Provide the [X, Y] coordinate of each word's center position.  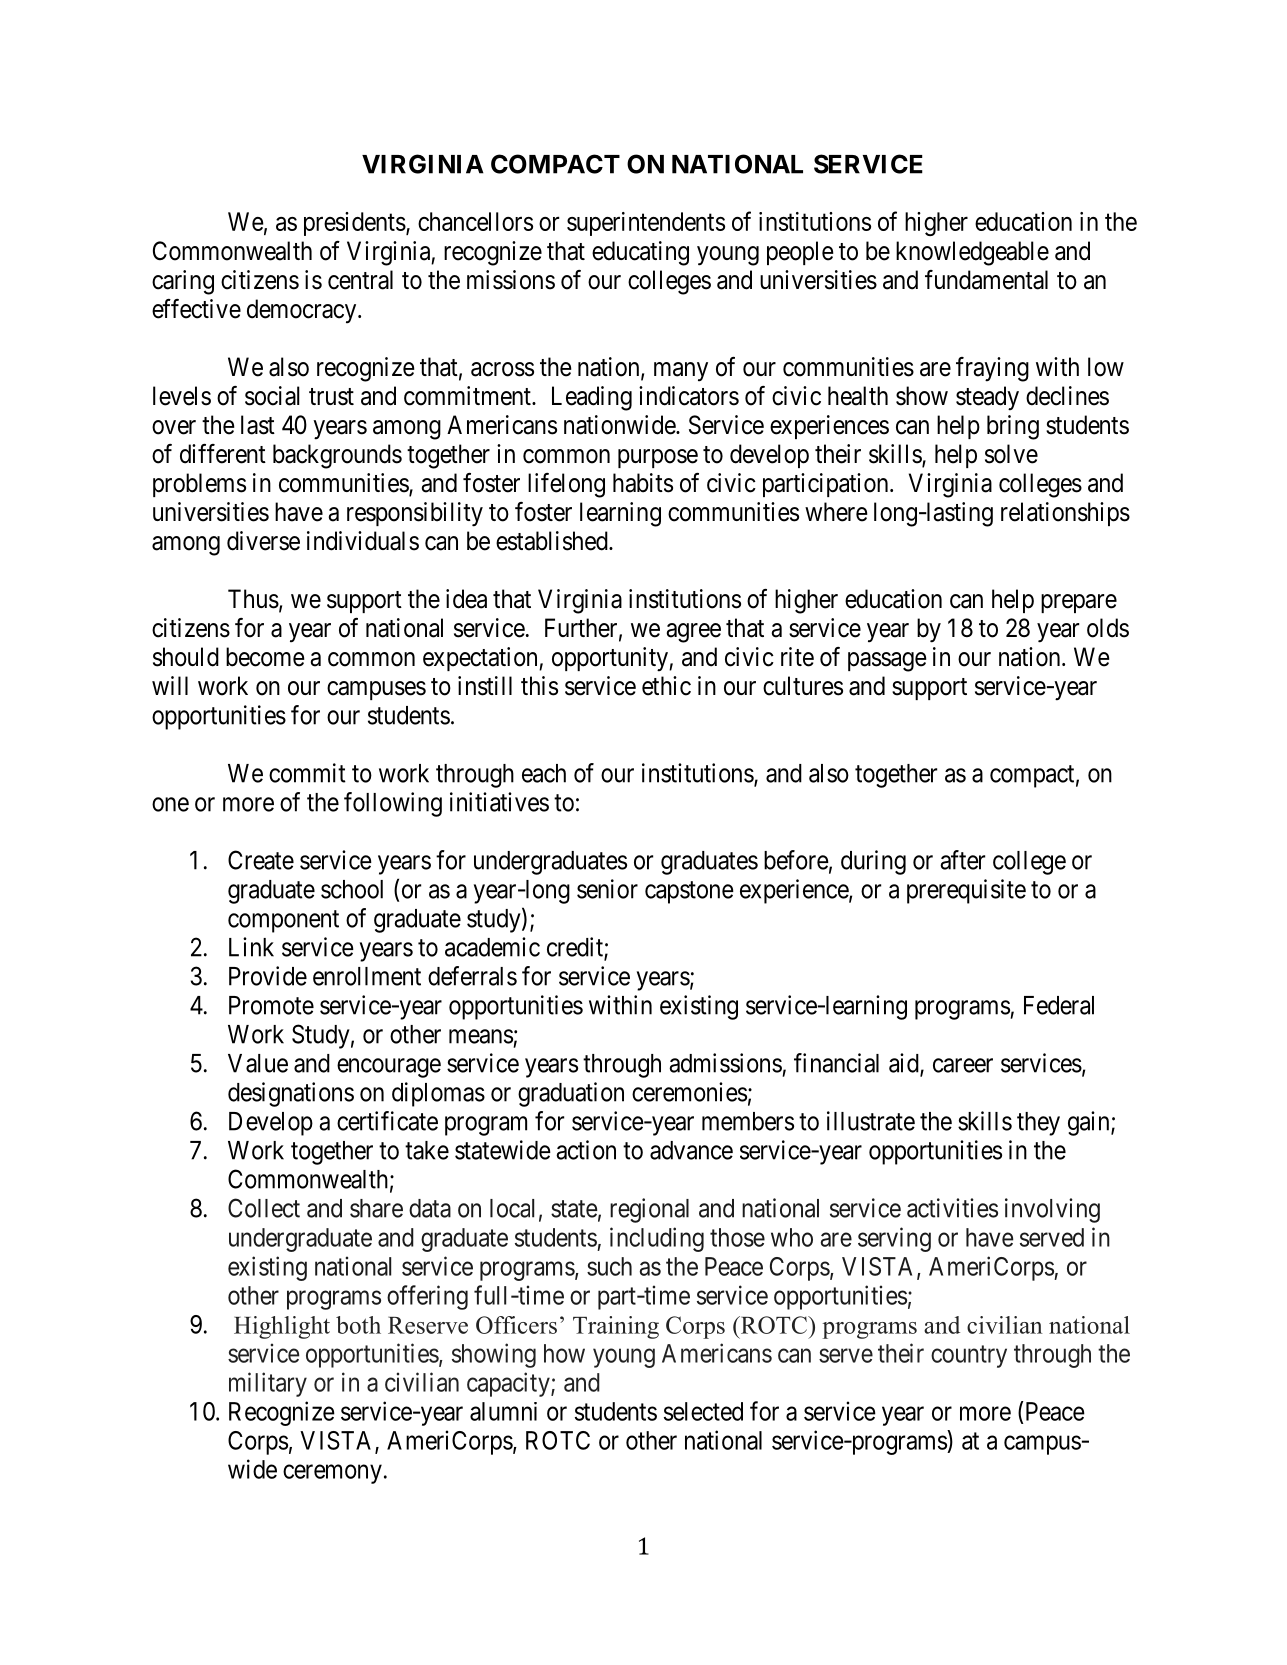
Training [616, 1327]
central [360, 280]
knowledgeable [972, 253]
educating [640, 253]
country [969, 1356]
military [268, 1384]
